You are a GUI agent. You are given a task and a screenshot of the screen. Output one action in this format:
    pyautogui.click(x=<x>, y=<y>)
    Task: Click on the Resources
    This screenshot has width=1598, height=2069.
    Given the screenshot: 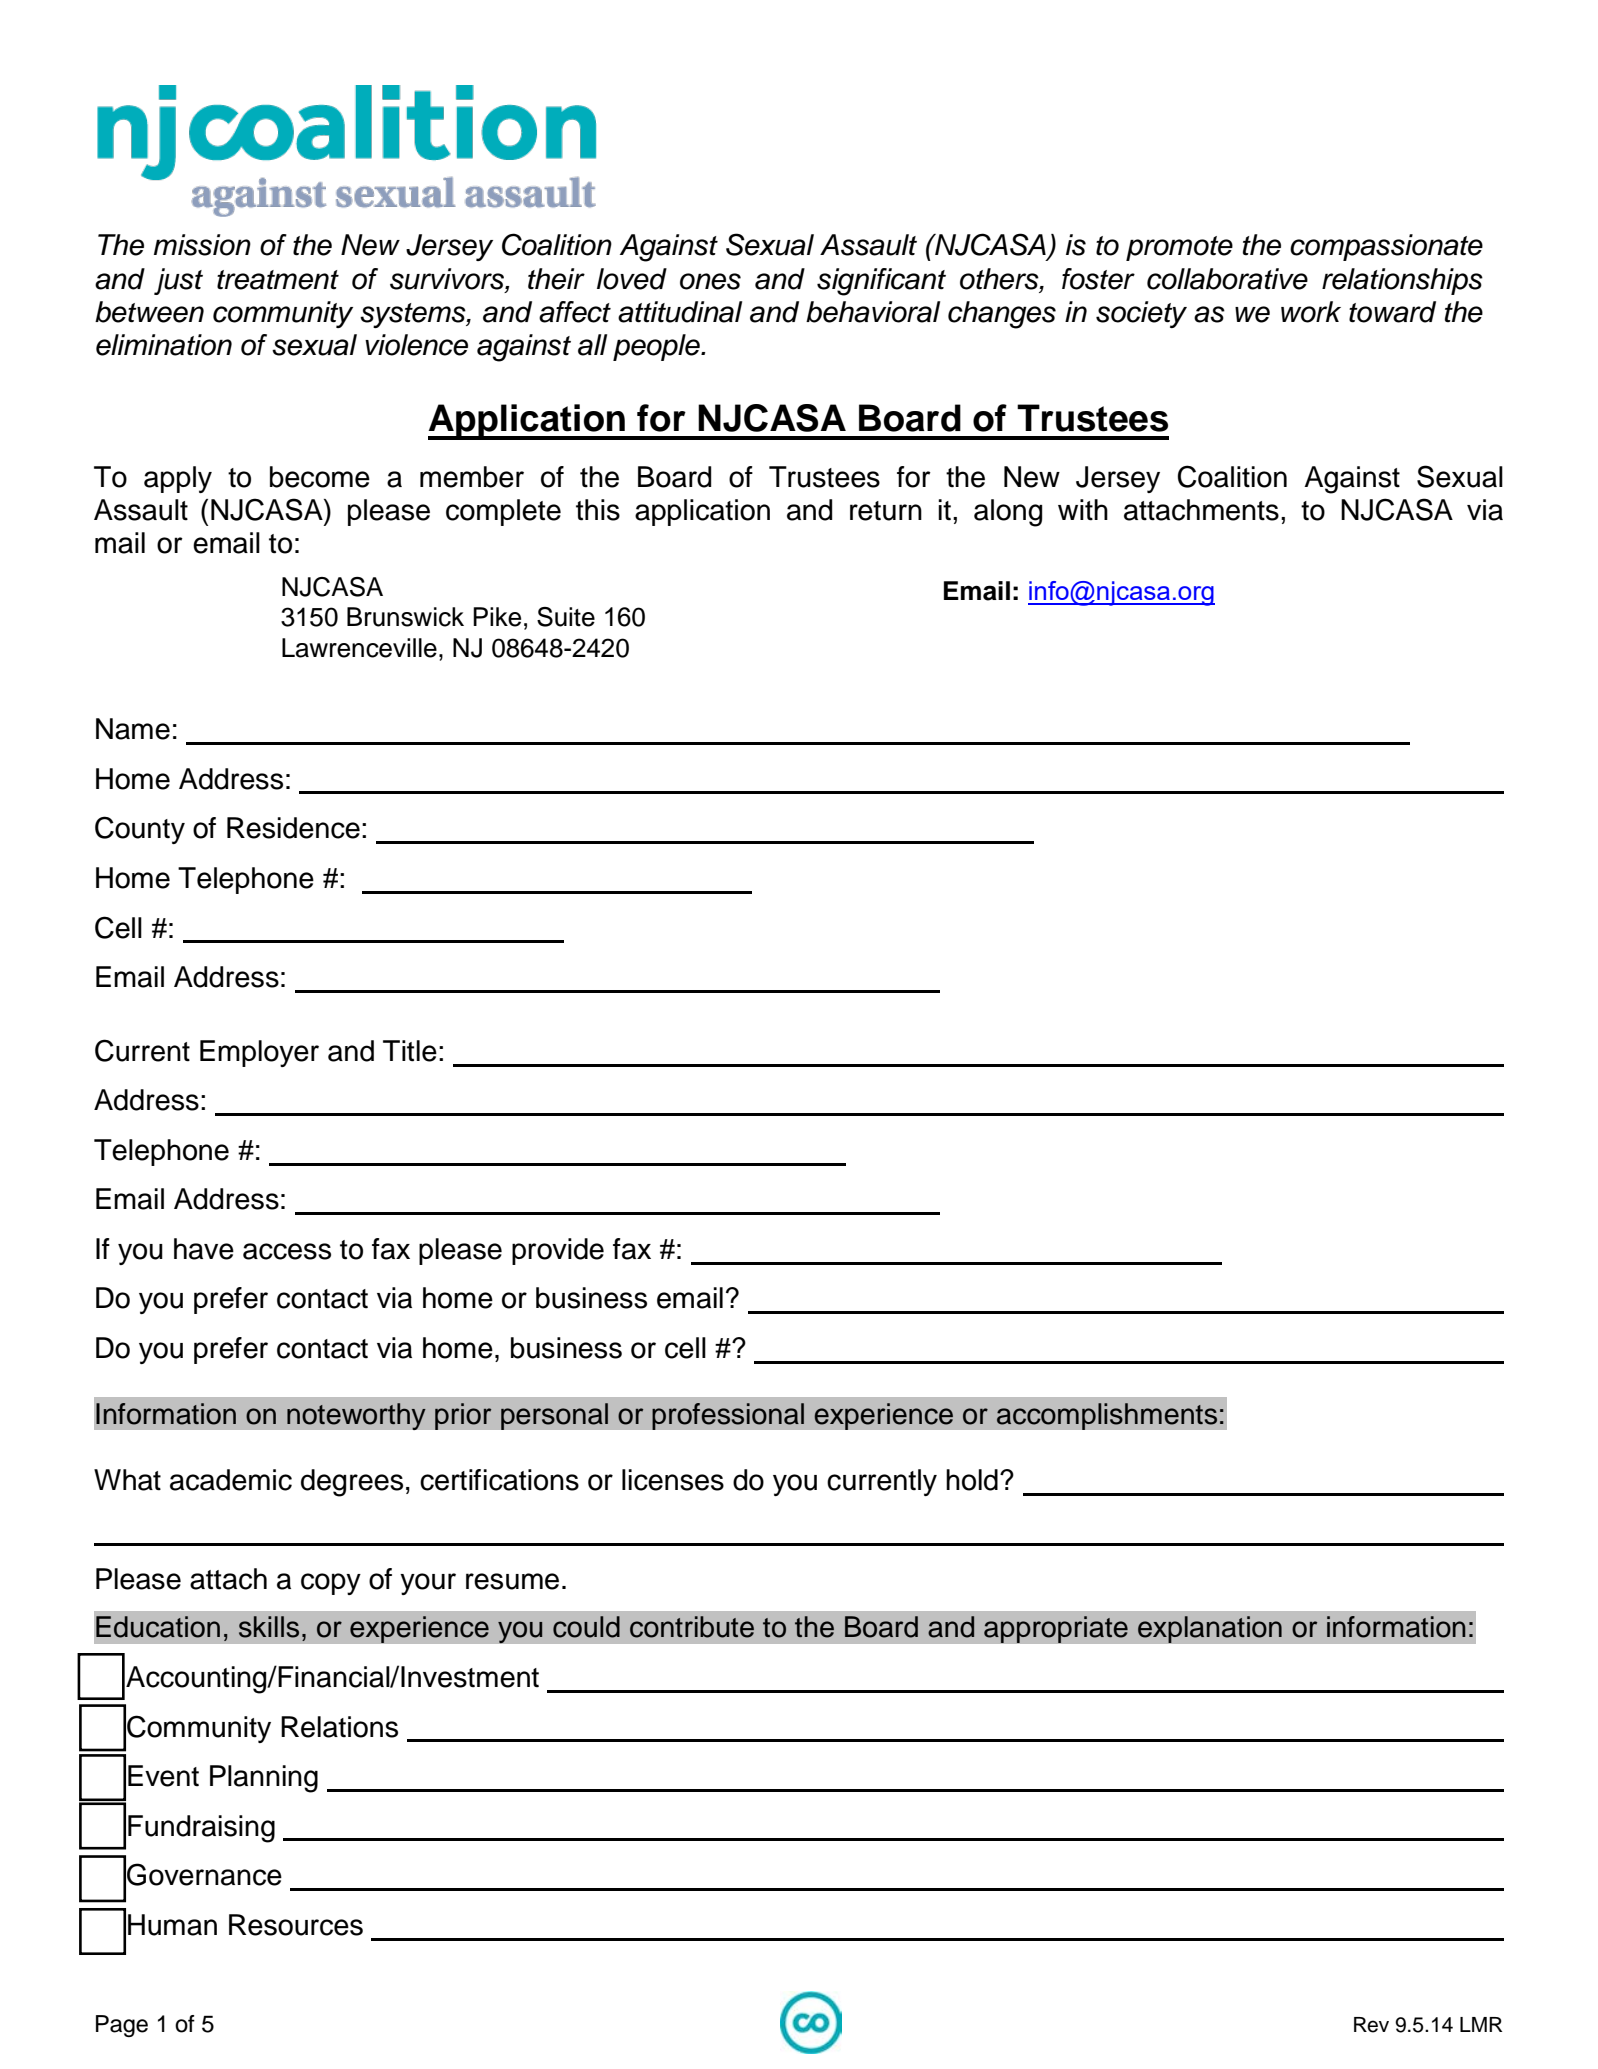 What is the action you would take?
    pyautogui.click(x=296, y=1925)
